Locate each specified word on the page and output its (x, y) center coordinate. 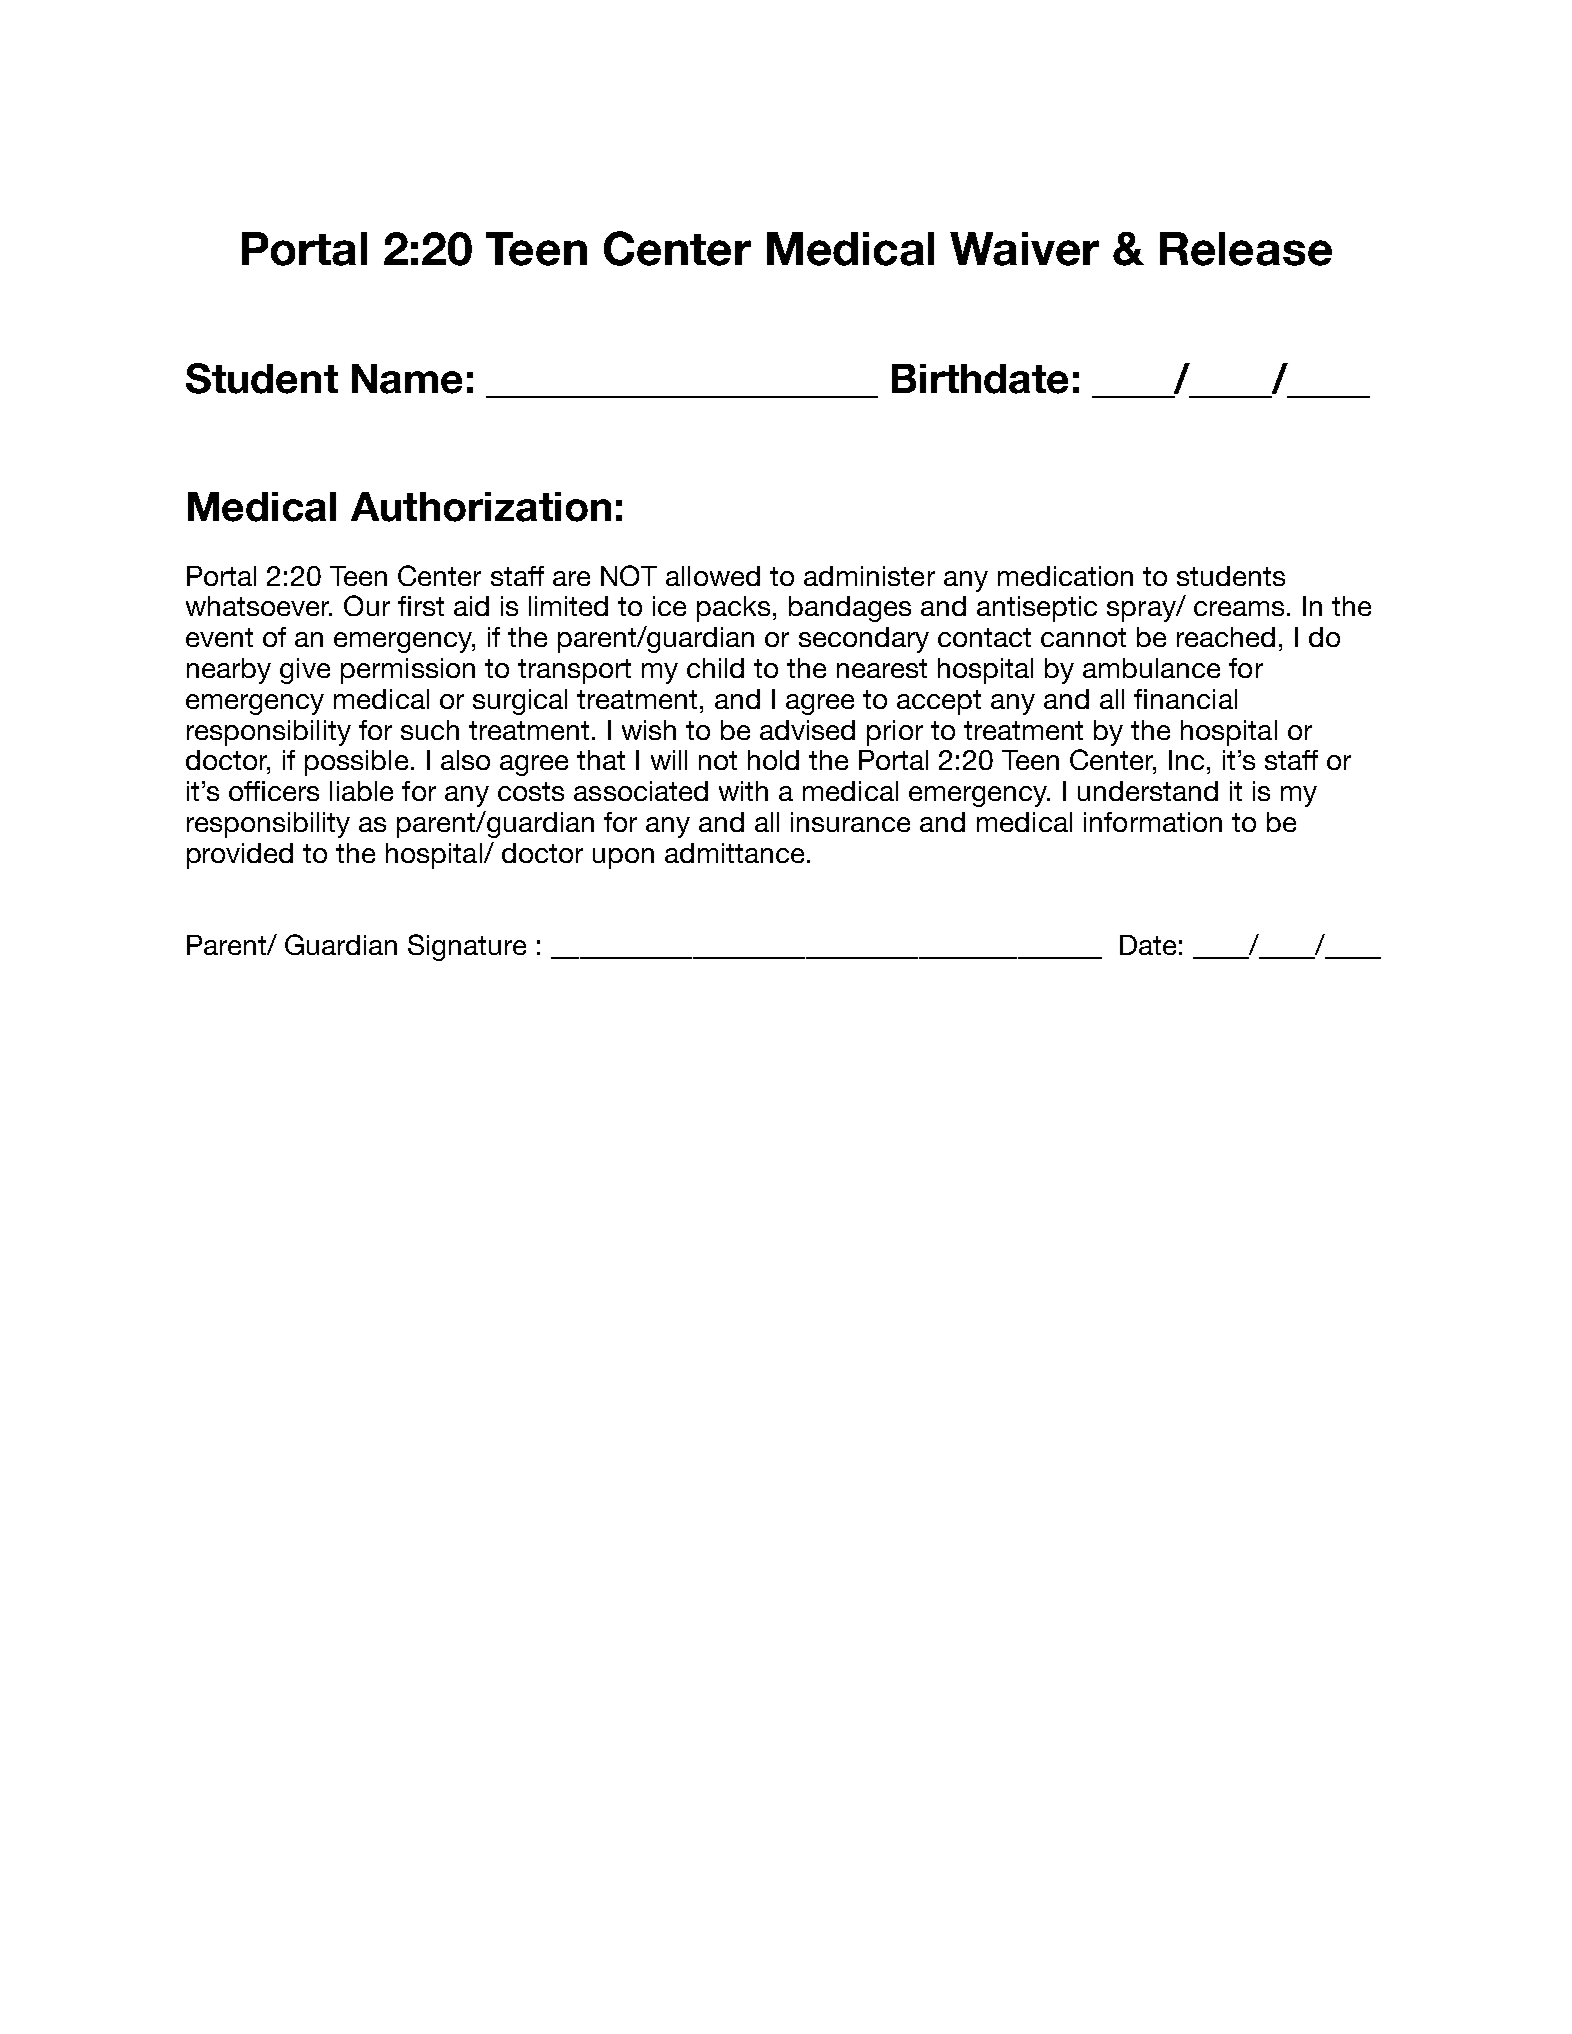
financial (1185, 699)
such (430, 730)
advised (807, 730)
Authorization (481, 507)
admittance (734, 853)
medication (1065, 576)
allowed (713, 576)
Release (1246, 249)
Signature (467, 947)
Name (407, 379)
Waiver (1024, 249)
